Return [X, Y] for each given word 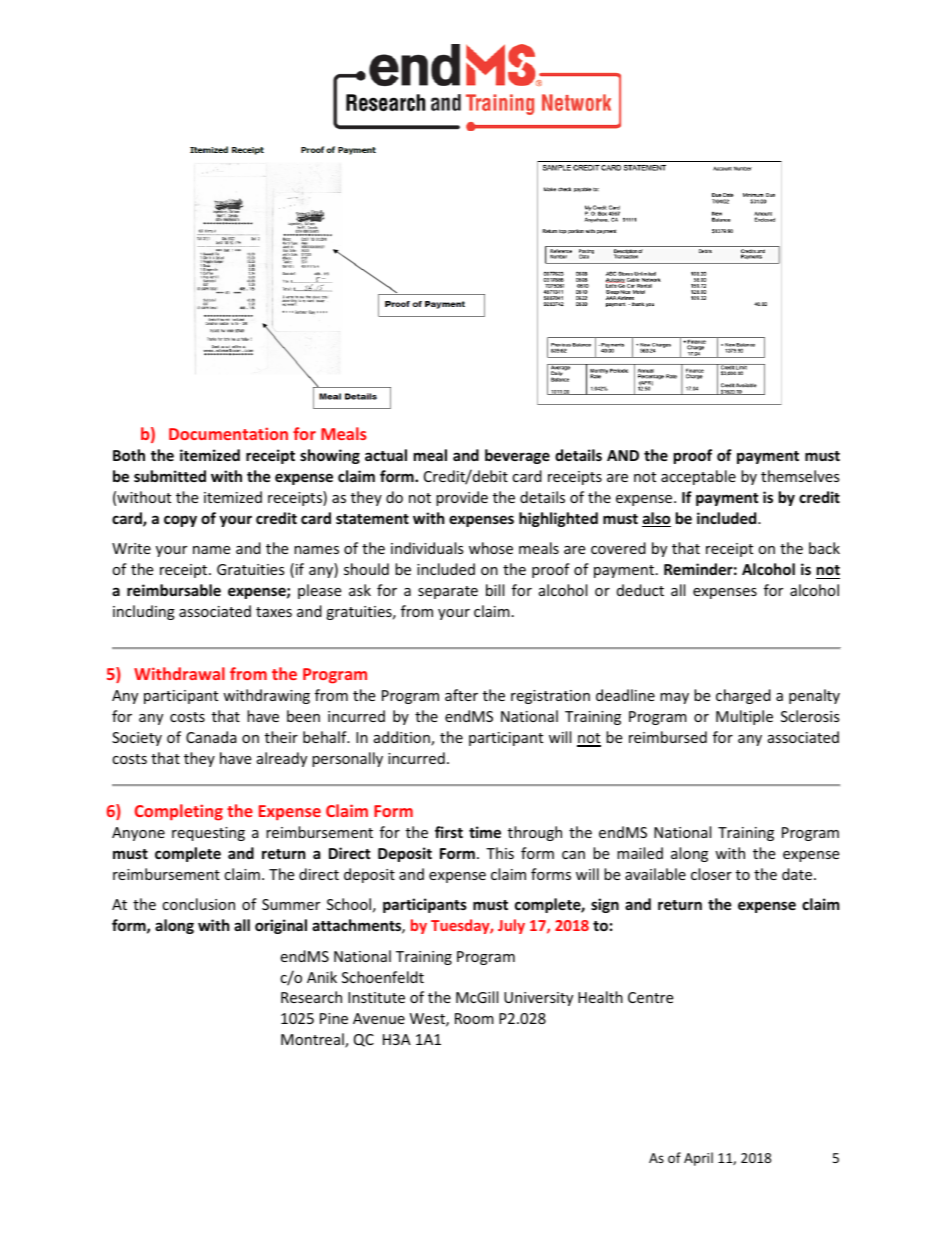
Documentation [228, 433]
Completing [179, 812]
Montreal [313, 1040]
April [698, 1159]
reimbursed [668, 737]
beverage [517, 456]
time [485, 832]
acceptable [698, 477]
